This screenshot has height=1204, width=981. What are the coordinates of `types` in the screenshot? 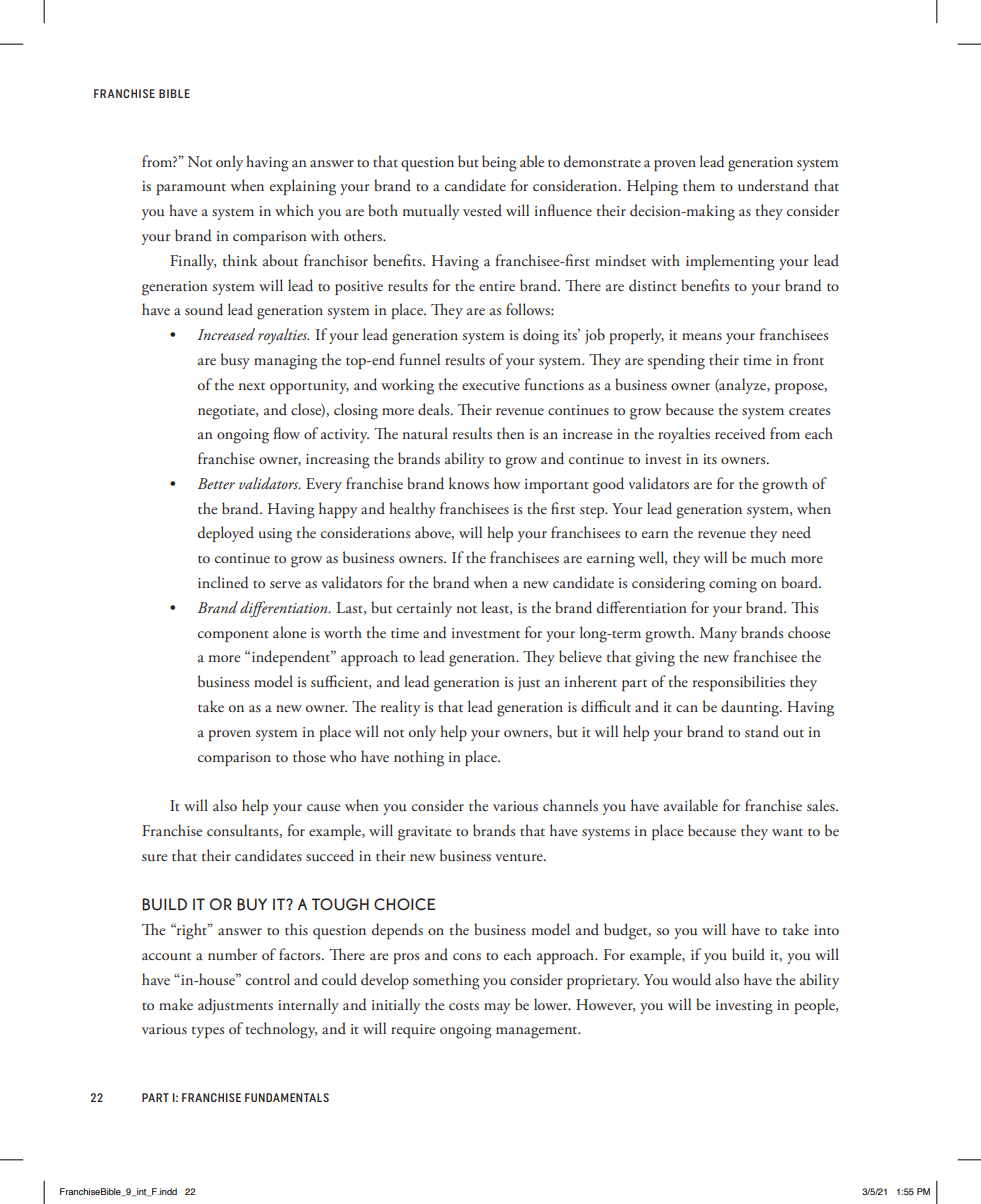 It's located at (208, 1032).
